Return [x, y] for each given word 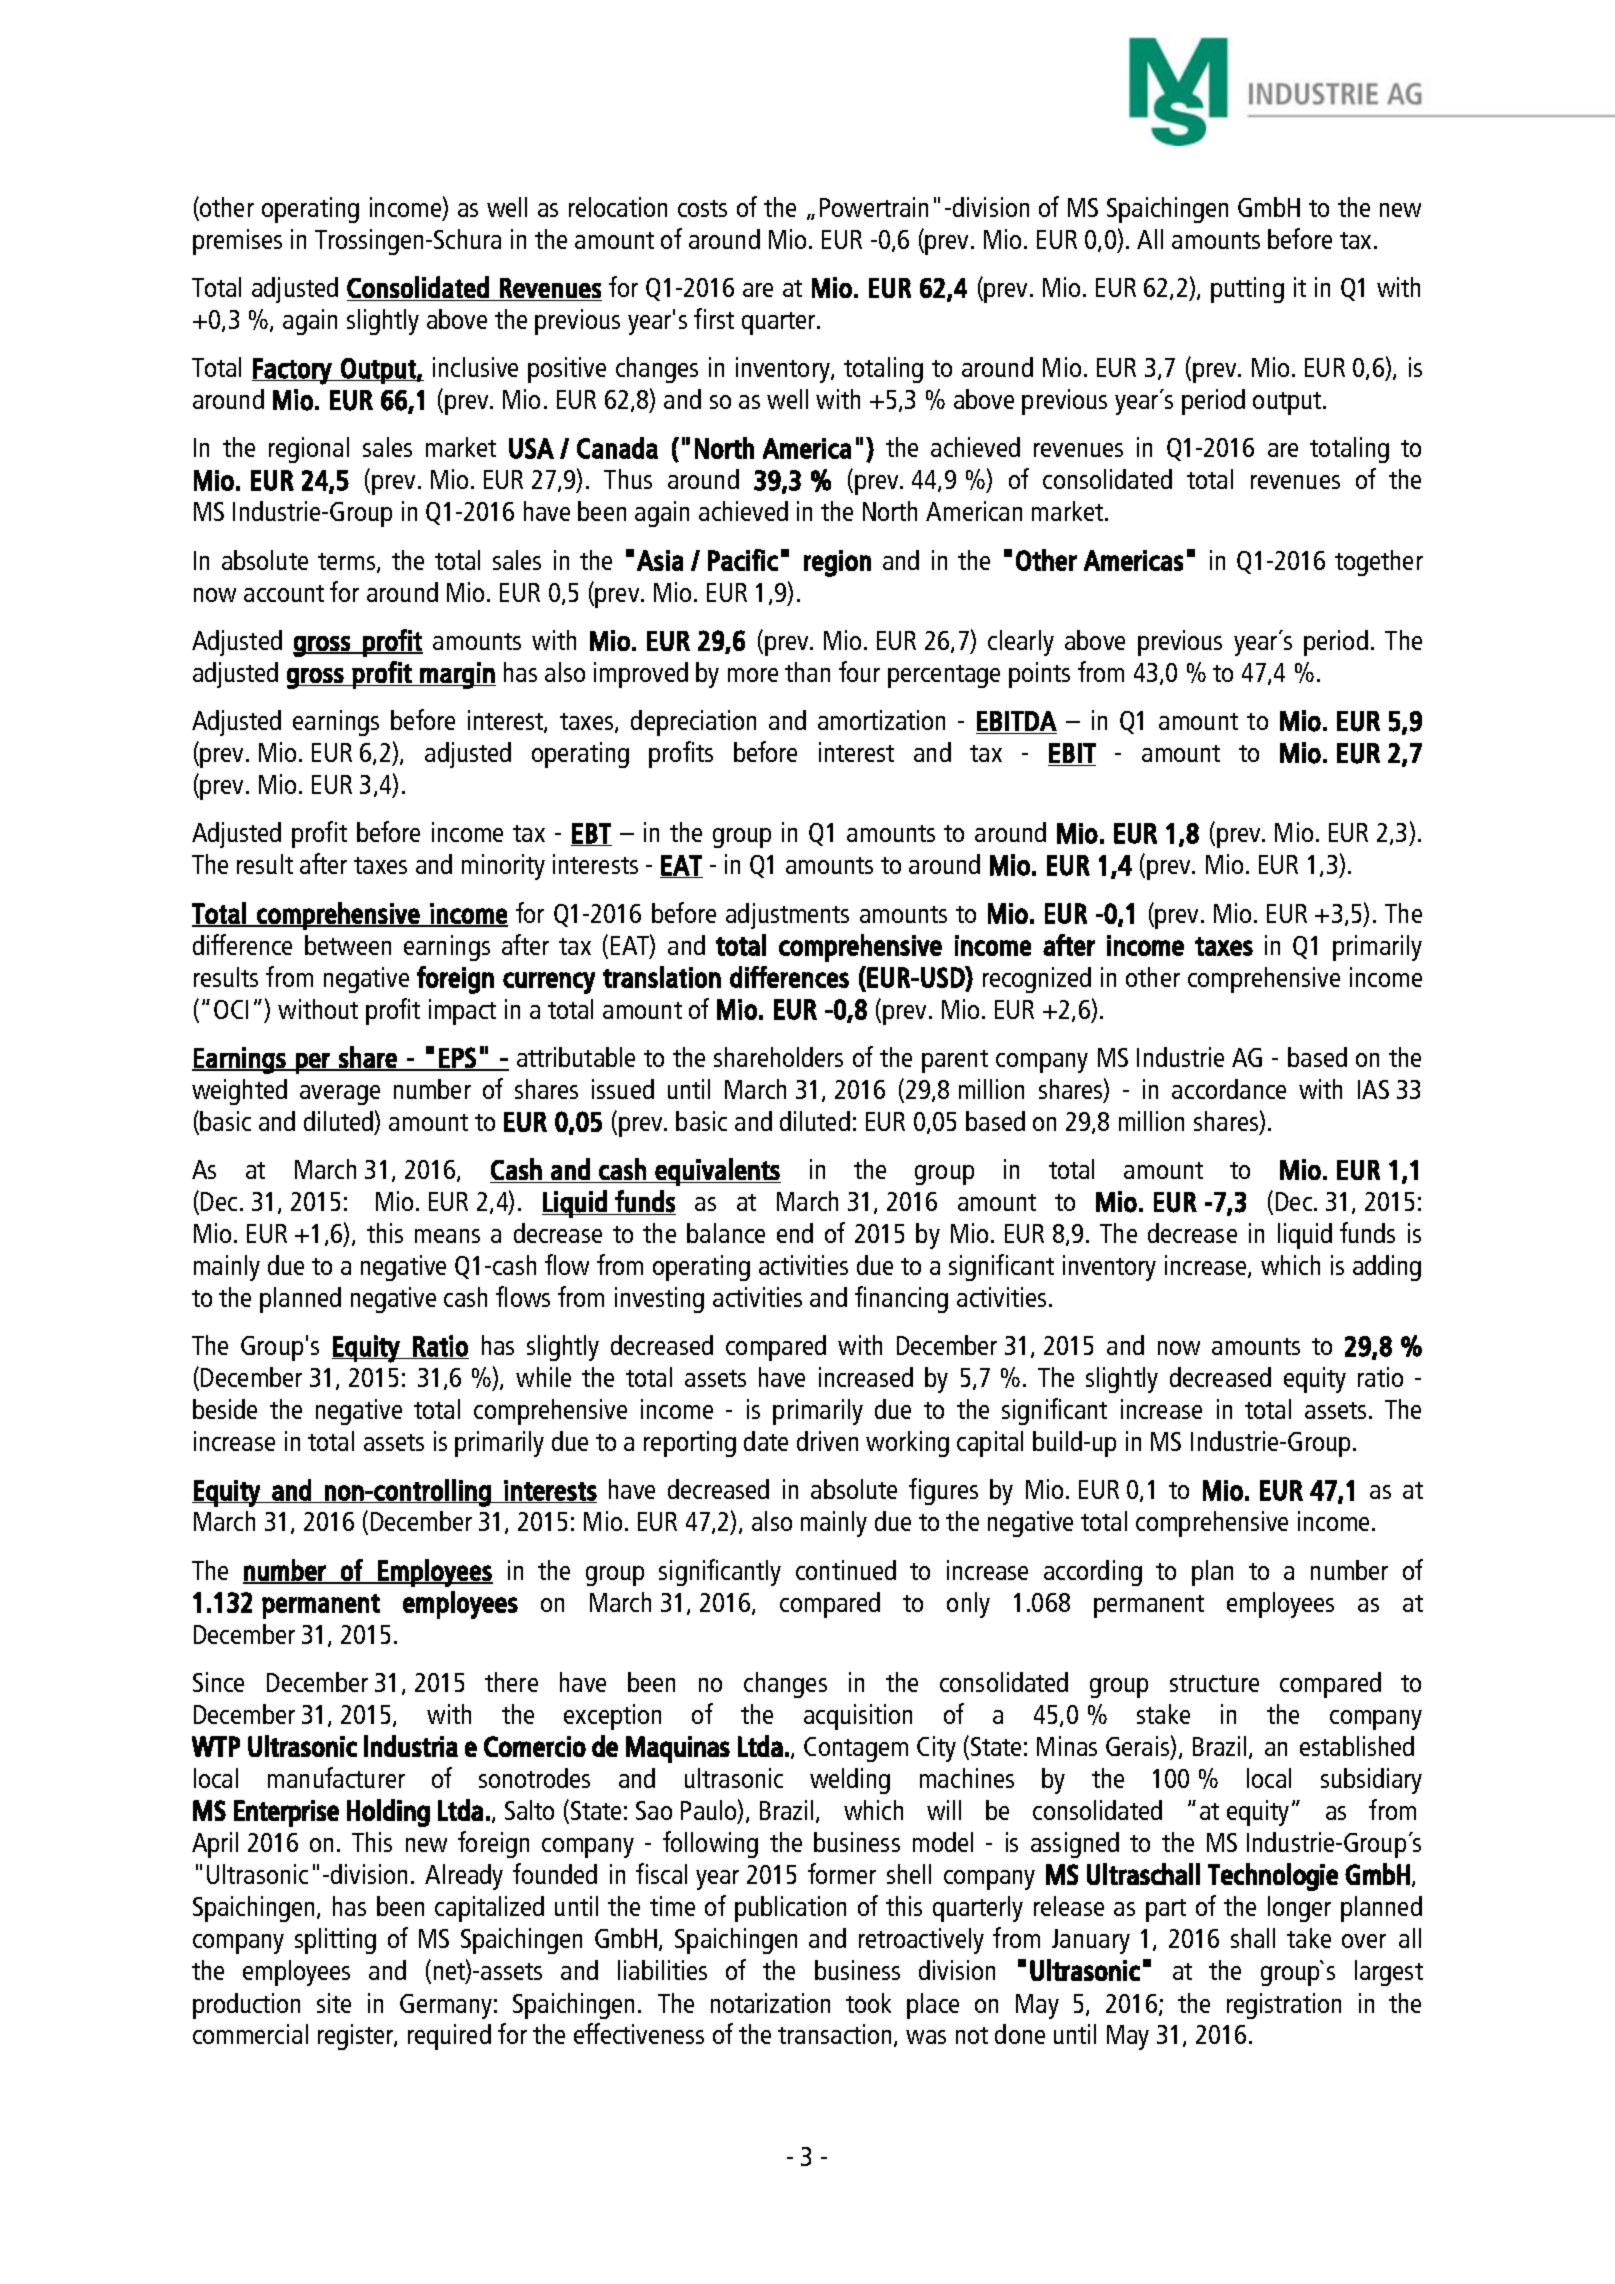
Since [218, 1682]
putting [1247, 290]
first [714, 318]
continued [846, 1570]
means [447, 1236]
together [1379, 563]
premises [237, 242]
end [795, 1233]
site [334, 2003]
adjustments [787, 916]
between [348, 945]
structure [1214, 1683]
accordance [1229, 1089]
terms [348, 563]
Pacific [743, 560]
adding [1387, 1268]
